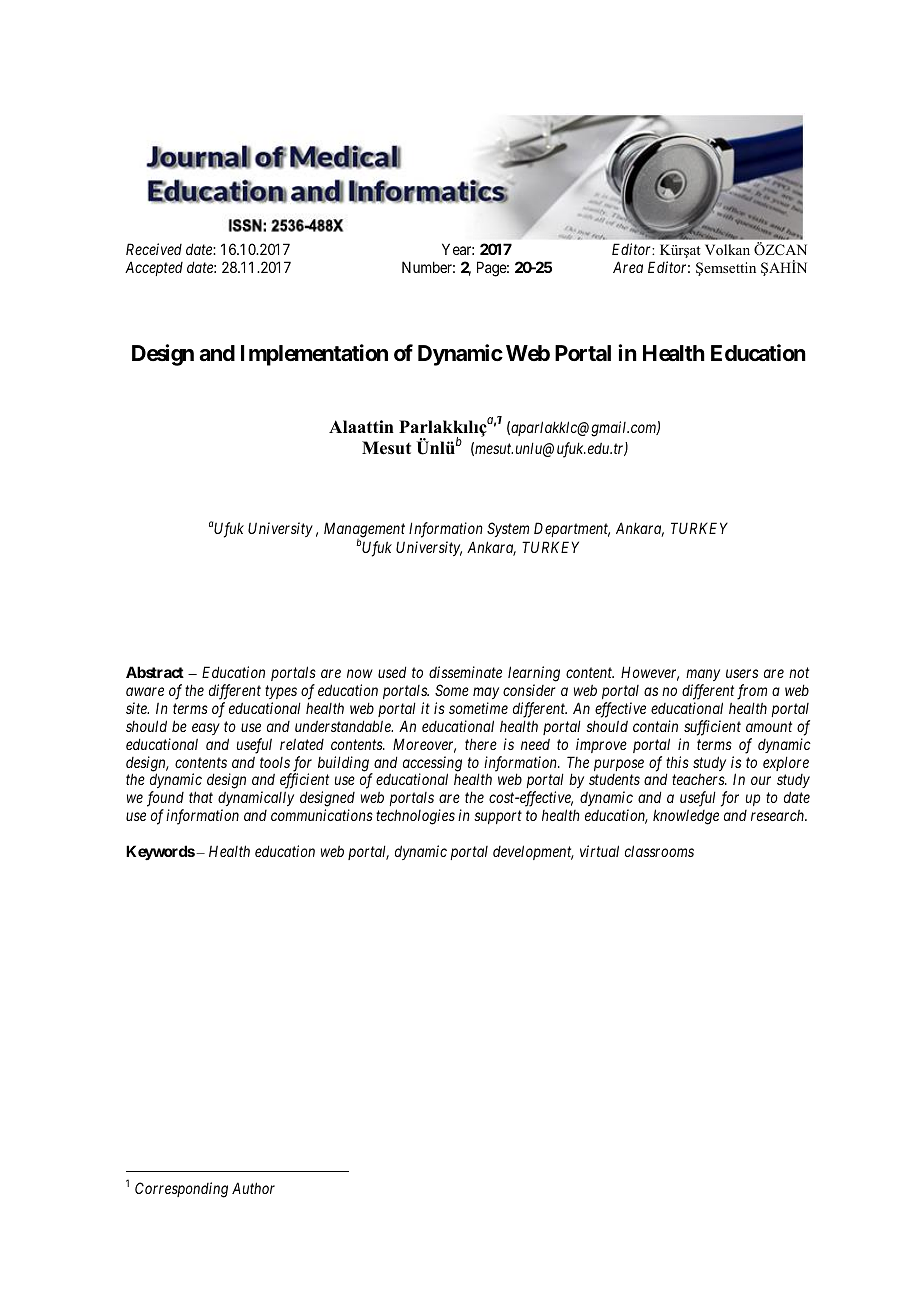 The image size is (924, 1308). Describe the element at coordinates (742, 673) in the screenshot. I see `users` at that location.
